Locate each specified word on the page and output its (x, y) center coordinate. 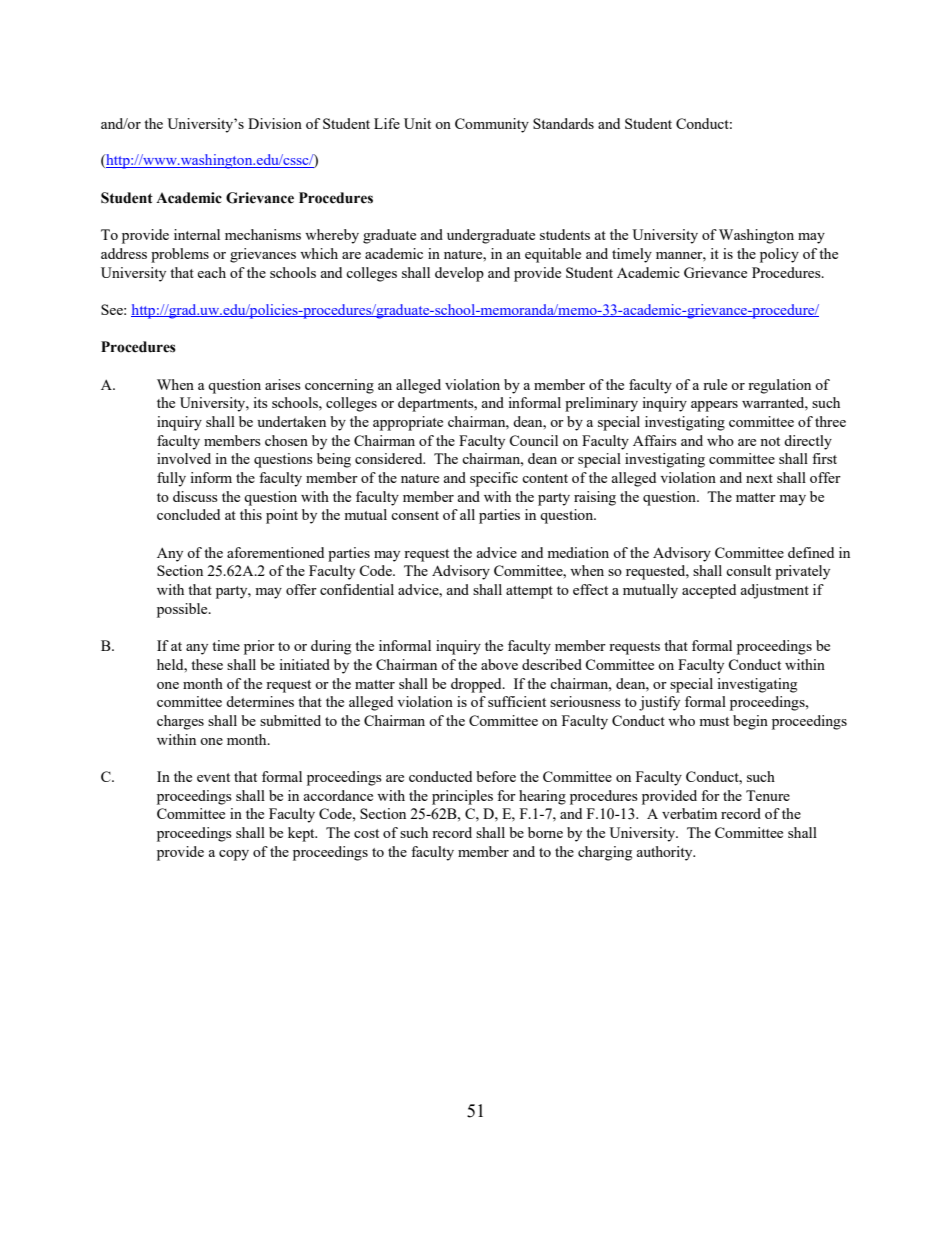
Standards (563, 123)
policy (779, 255)
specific (494, 479)
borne (545, 832)
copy (234, 855)
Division (275, 123)
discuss (195, 496)
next (759, 478)
